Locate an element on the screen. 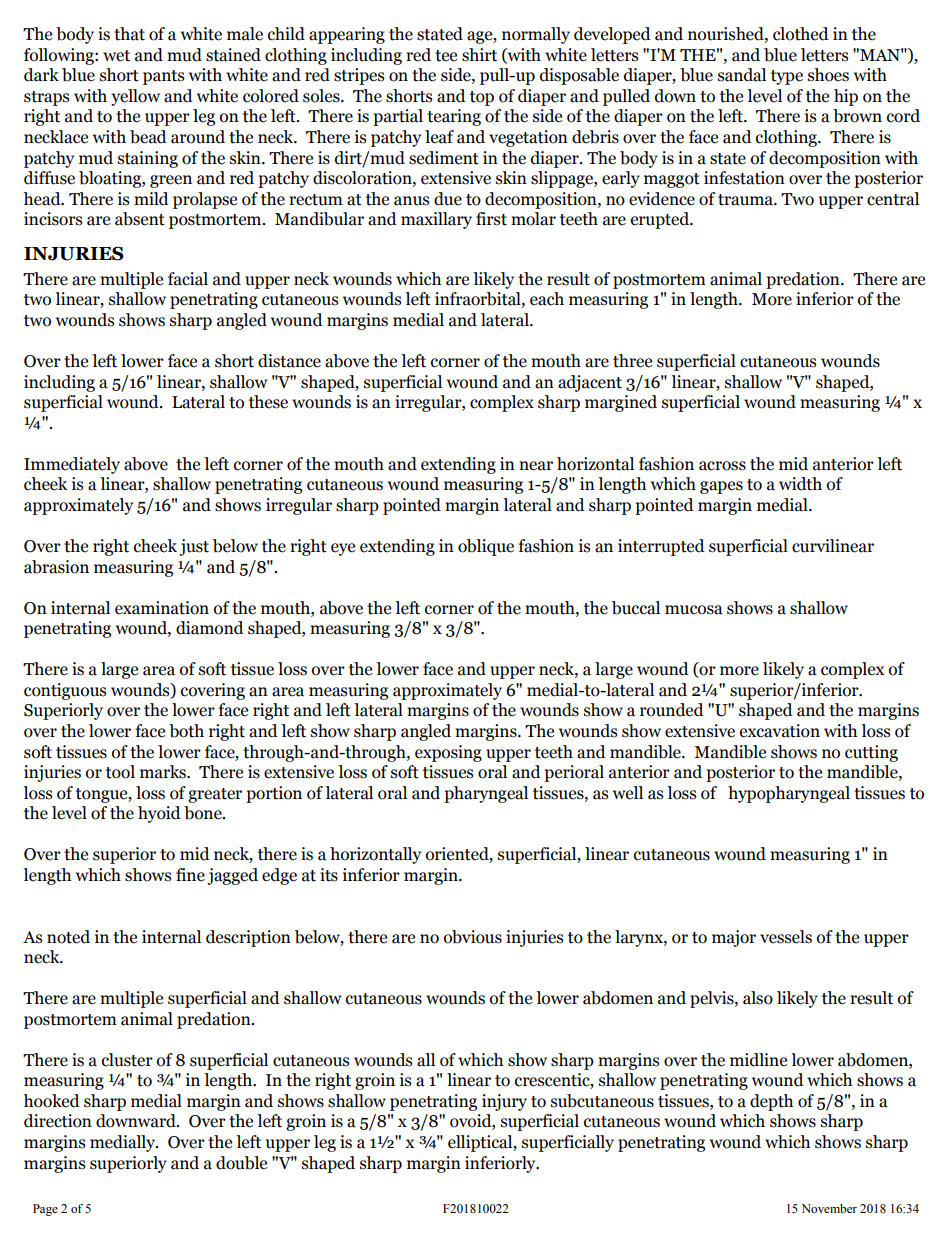 This screenshot has height=1233, width=952. November is located at coordinates (829, 1208).
